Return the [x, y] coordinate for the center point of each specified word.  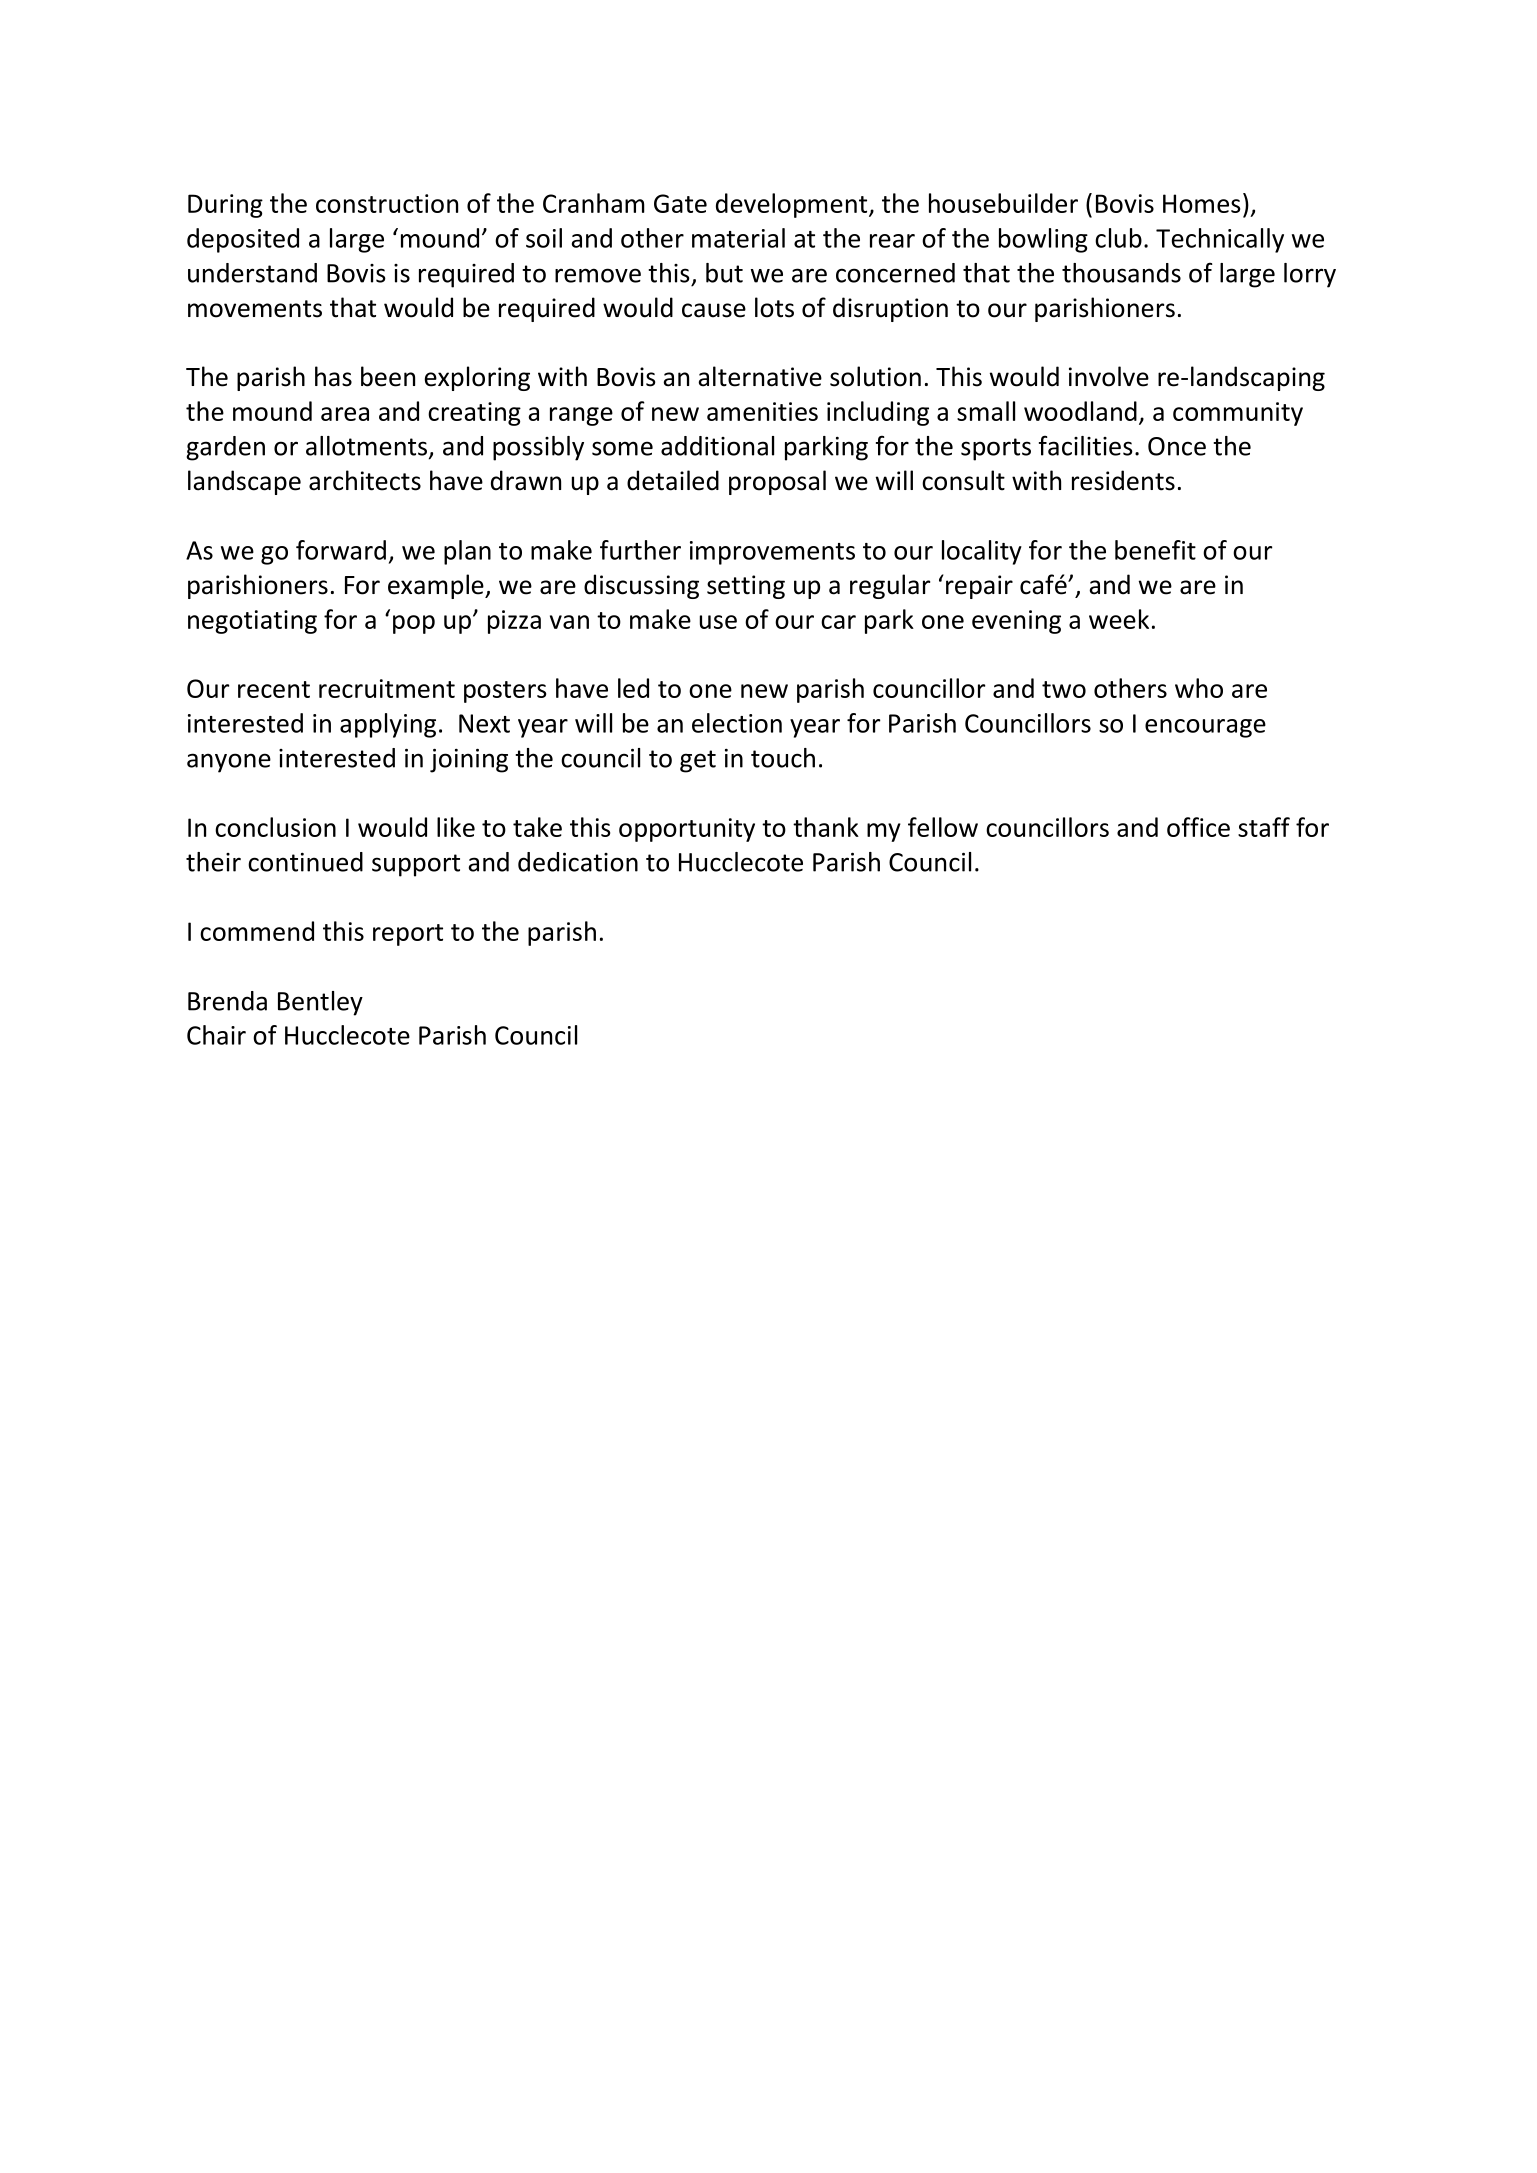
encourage [1205, 728]
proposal [777, 482]
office [1198, 827]
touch [783, 758]
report [408, 935]
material [738, 238]
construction [387, 203]
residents [1123, 480]
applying [388, 725]
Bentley [320, 1003]
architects [365, 480]
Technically [1220, 240]
